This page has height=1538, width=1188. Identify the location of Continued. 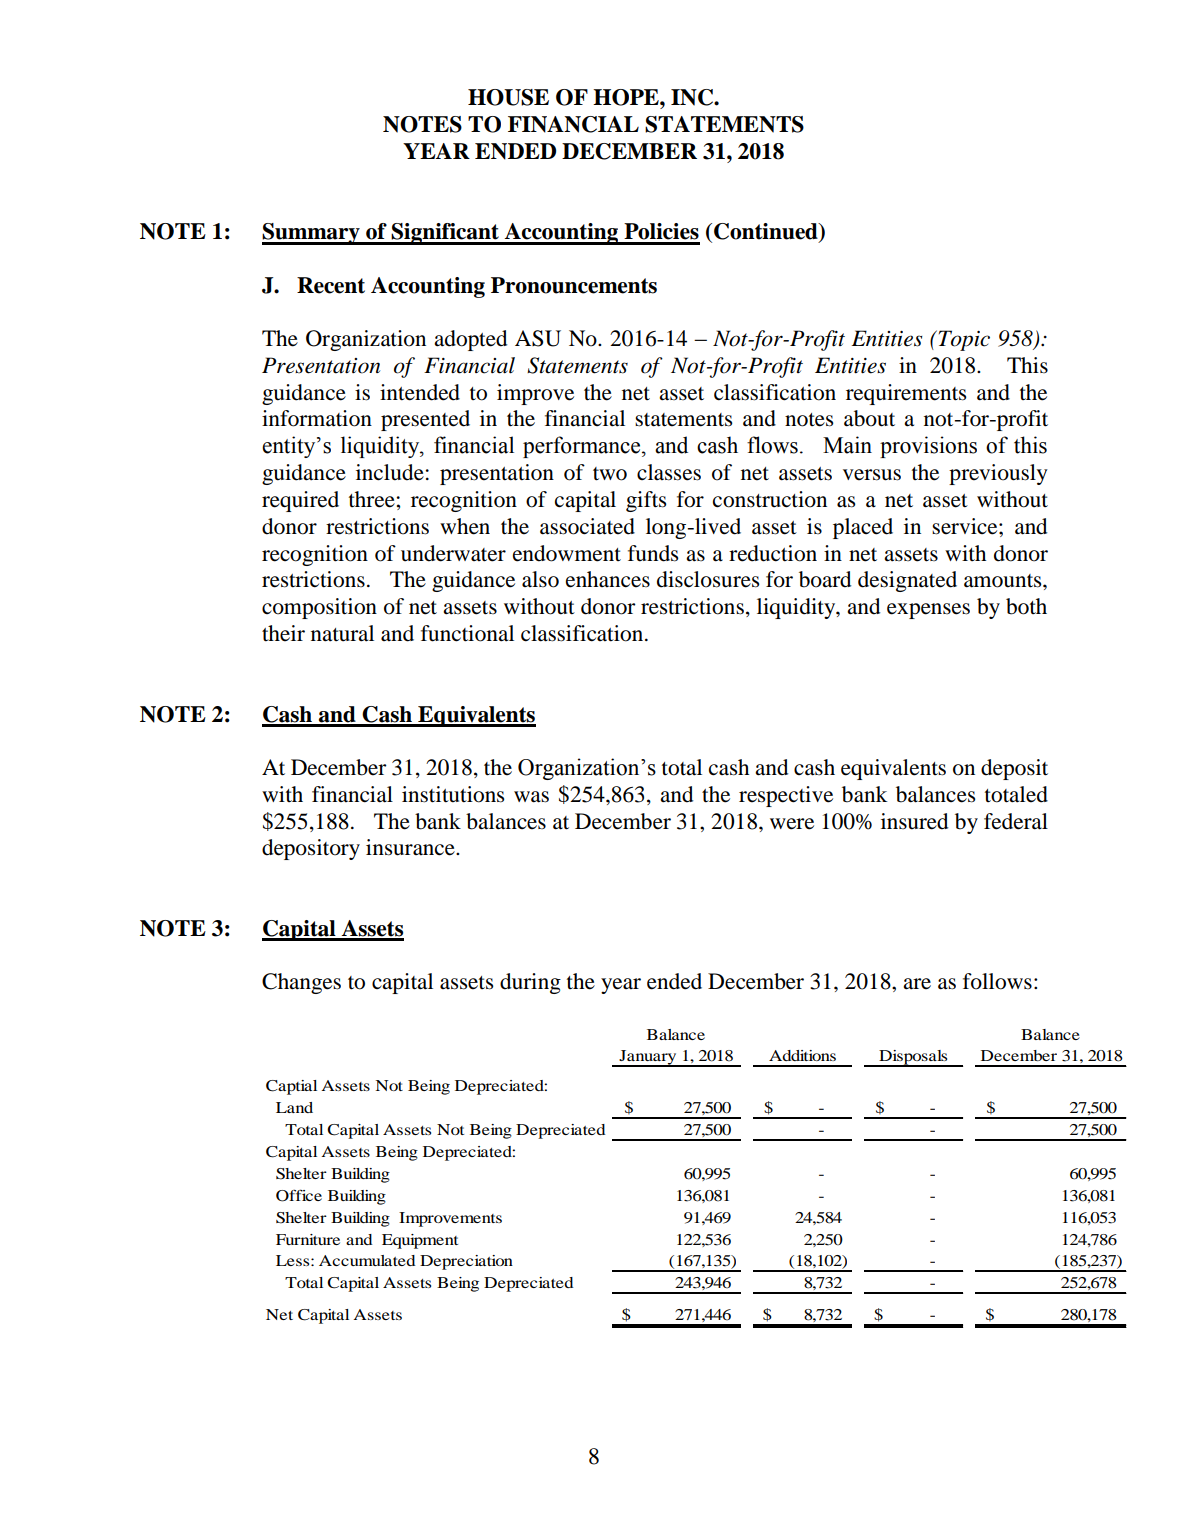
(767, 232).
